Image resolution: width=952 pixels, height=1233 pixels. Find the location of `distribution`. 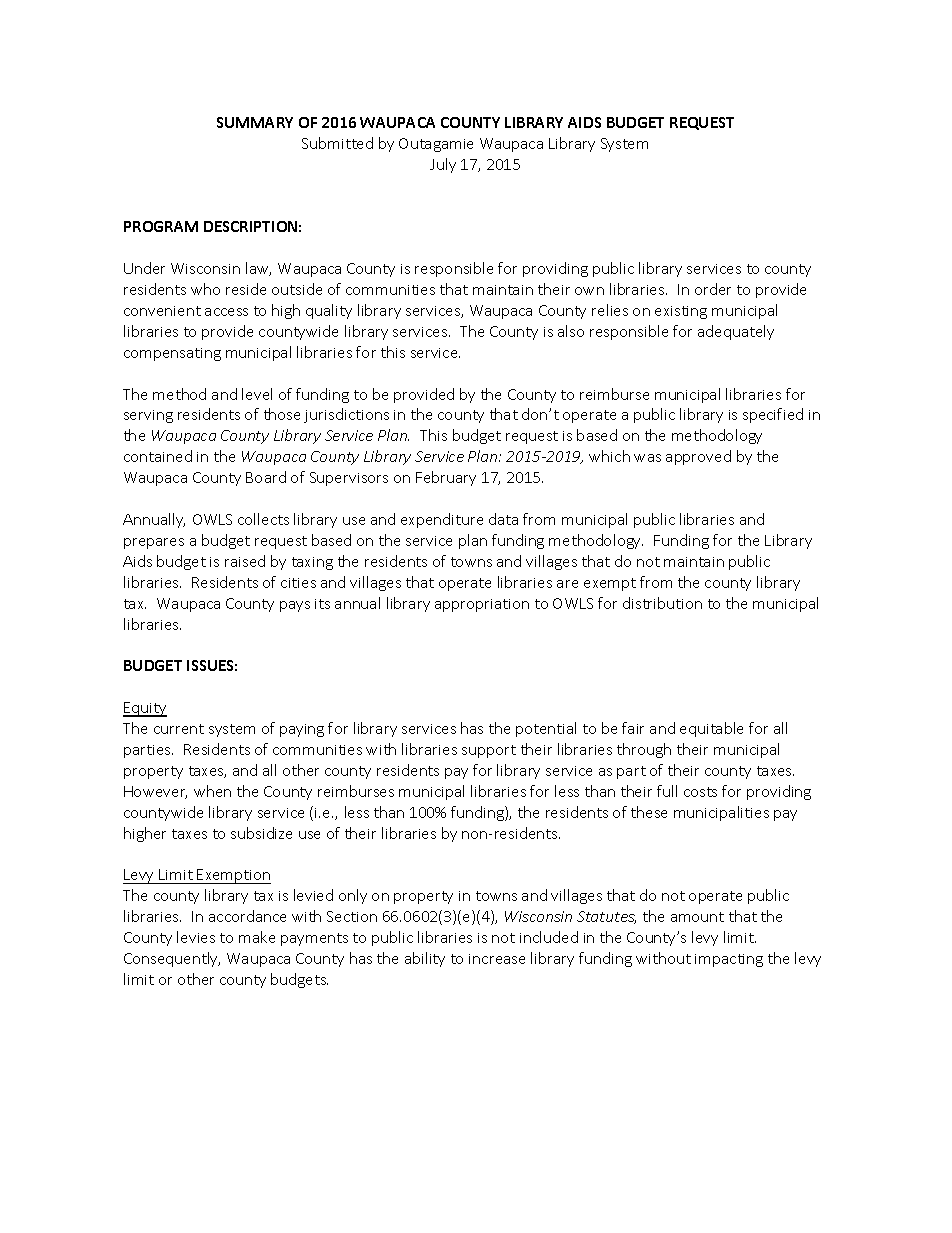

distribution is located at coordinates (662, 603).
